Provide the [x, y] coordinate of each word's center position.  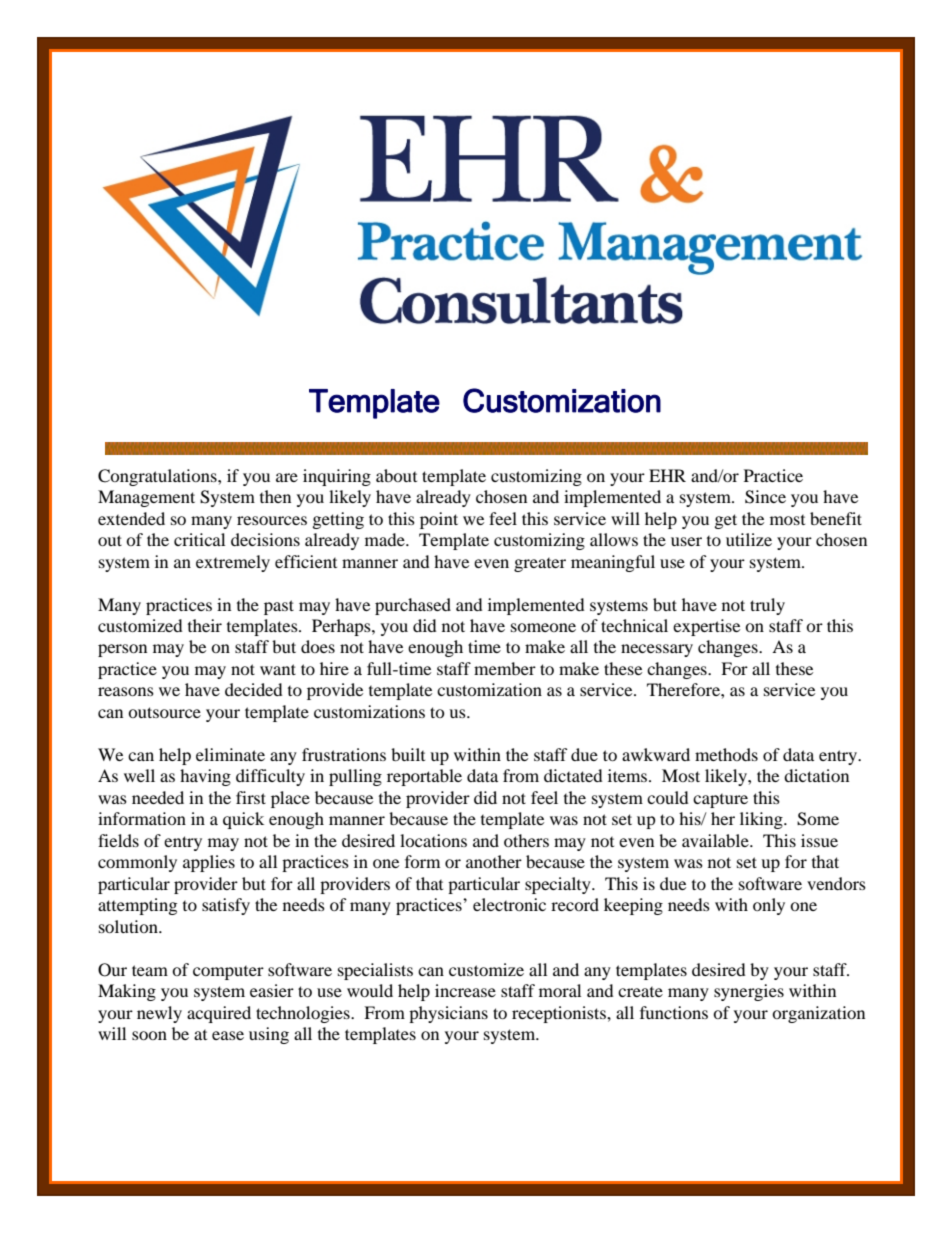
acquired [219, 1014]
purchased [413, 606]
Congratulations [158, 477]
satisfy [226, 906]
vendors [836, 883]
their [205, 625]
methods [726, 754]
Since [765, 497]
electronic [509, 904]
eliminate [230, 754]
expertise [706, 627]
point [439, 520]
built [408, 754]
